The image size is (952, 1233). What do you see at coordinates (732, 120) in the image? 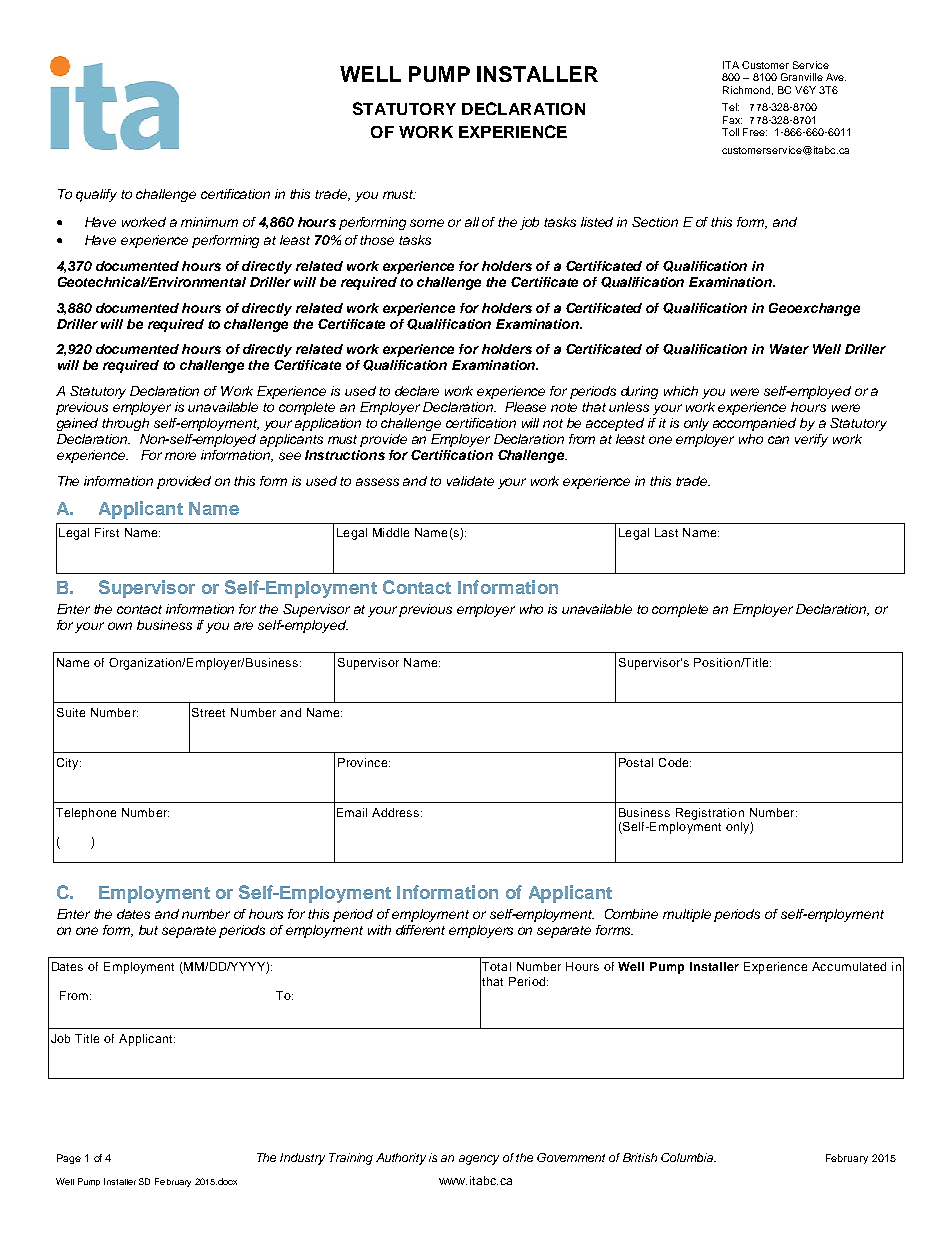
I see `Fax` at bounding box center [732, 120].
